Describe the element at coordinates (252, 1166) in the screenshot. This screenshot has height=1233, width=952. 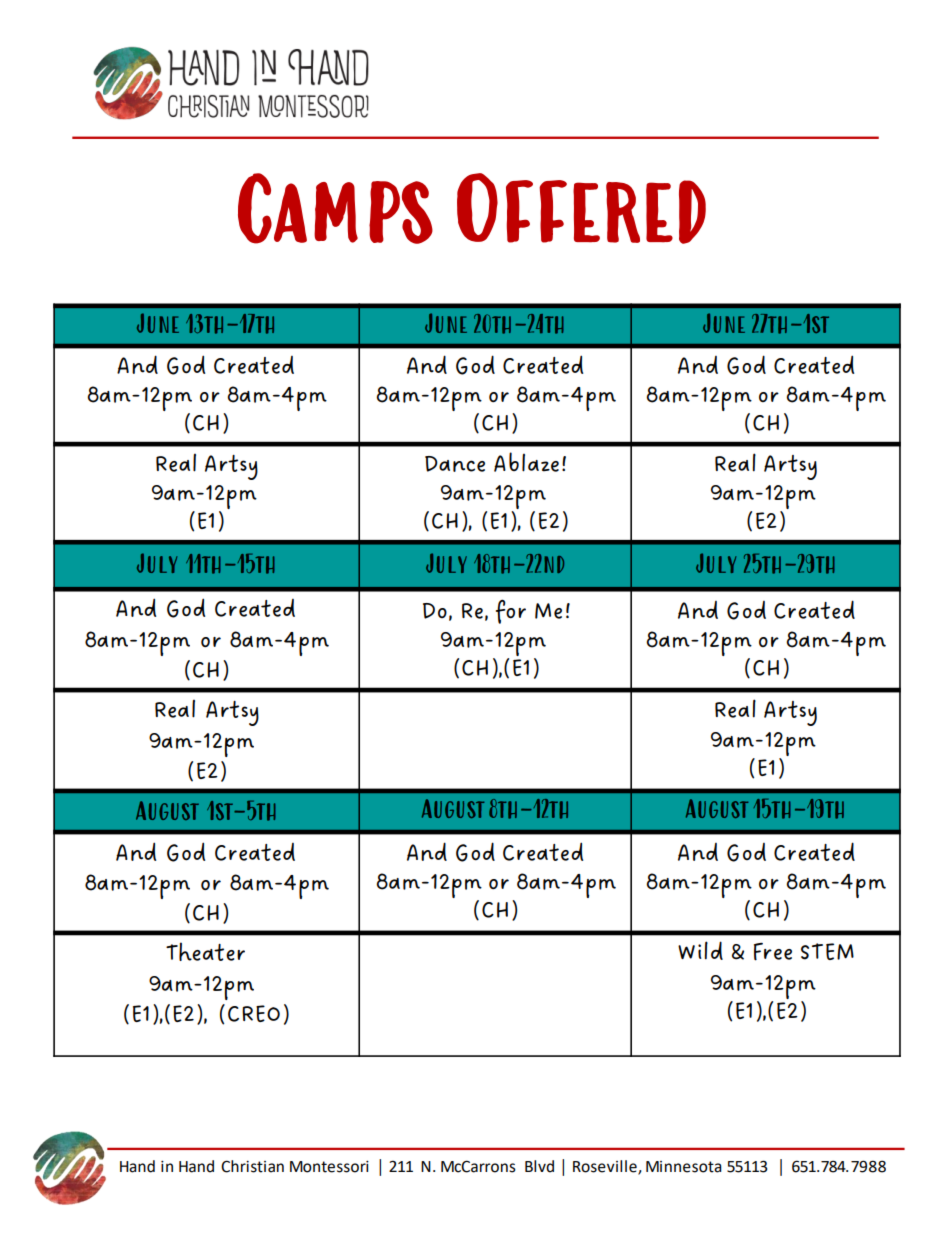
I see `Christian` at that location.
